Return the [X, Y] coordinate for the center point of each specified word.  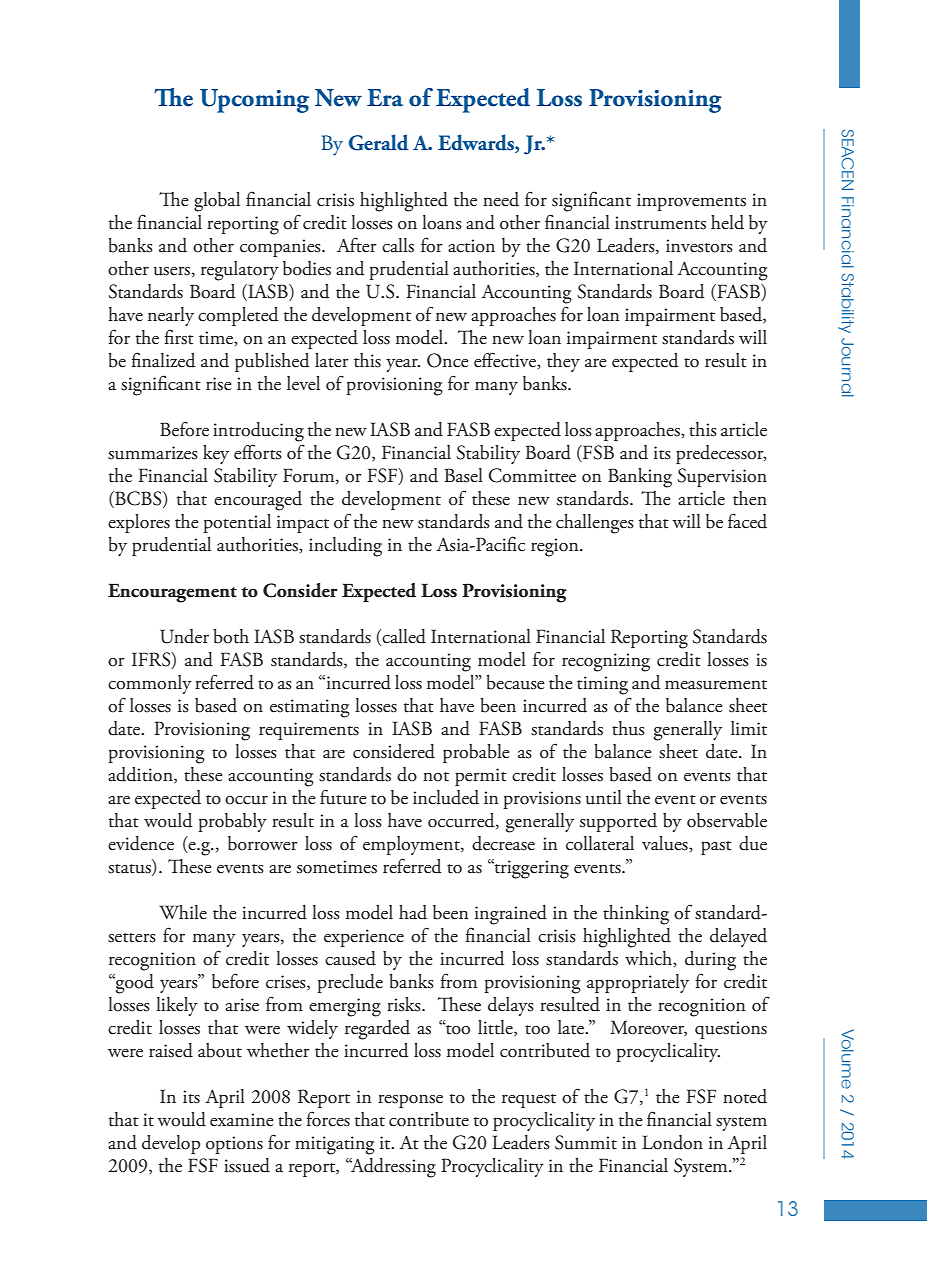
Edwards [477, 143]
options [234, 1145]
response [410, 1101]
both [231, 636]
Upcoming [254, 101]
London [672, 1142]
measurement [716, 685]
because [515, 682]
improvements [691, 202]
